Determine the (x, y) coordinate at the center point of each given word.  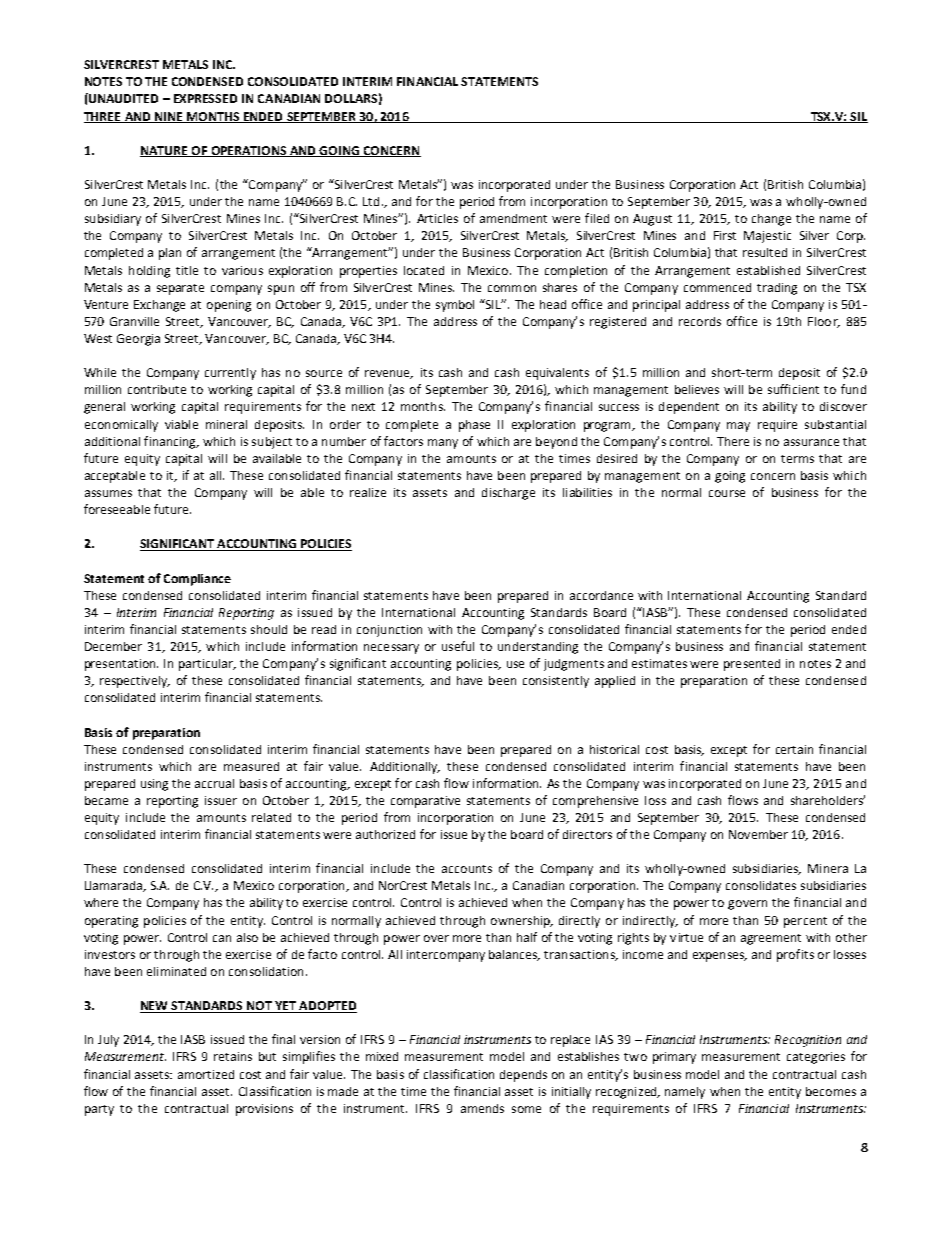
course (727, 493)
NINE (169, 117)
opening (229, 306)
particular (207, 665)
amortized (206, 1074)
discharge (508, 494)
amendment (513, 218)
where (101, 902)
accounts (467, 869)
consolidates (761, 885)
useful (458, 646)
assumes (108, 493)
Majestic (767, 237)
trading (777, 289)
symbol (455, 306)
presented (752, 665)
